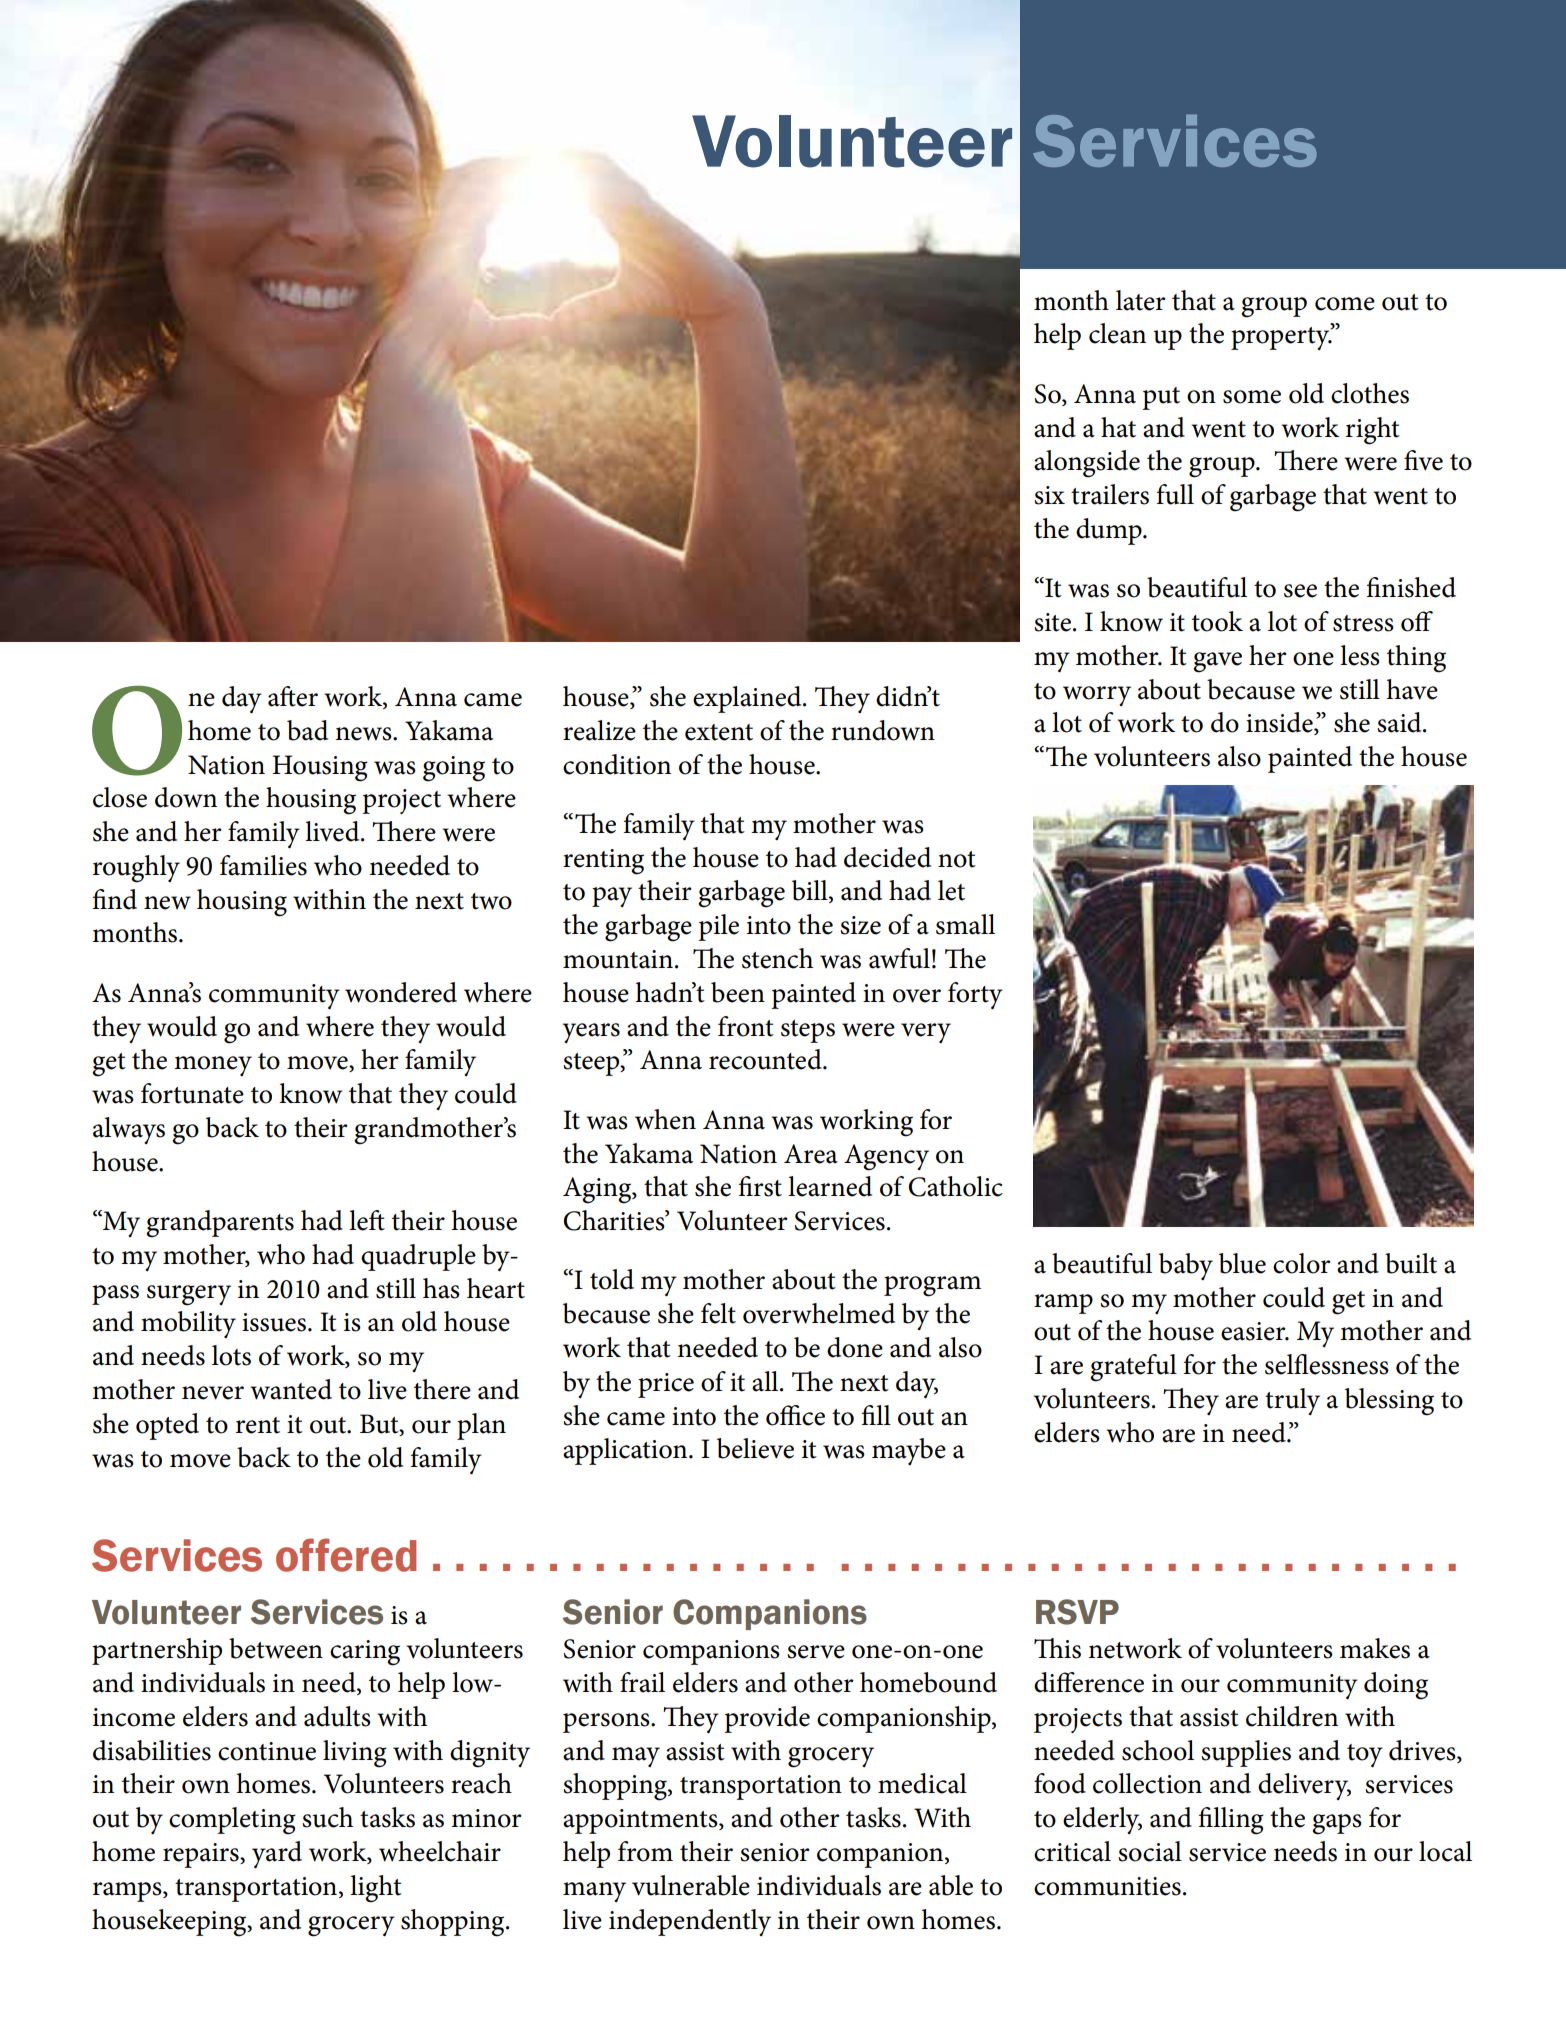 The height and width of the screenshot is (2027, 1566). What do you see at coordinates (811, 1154) in the screenshot?
I see `Area` at bounding box center [811, 1154].
